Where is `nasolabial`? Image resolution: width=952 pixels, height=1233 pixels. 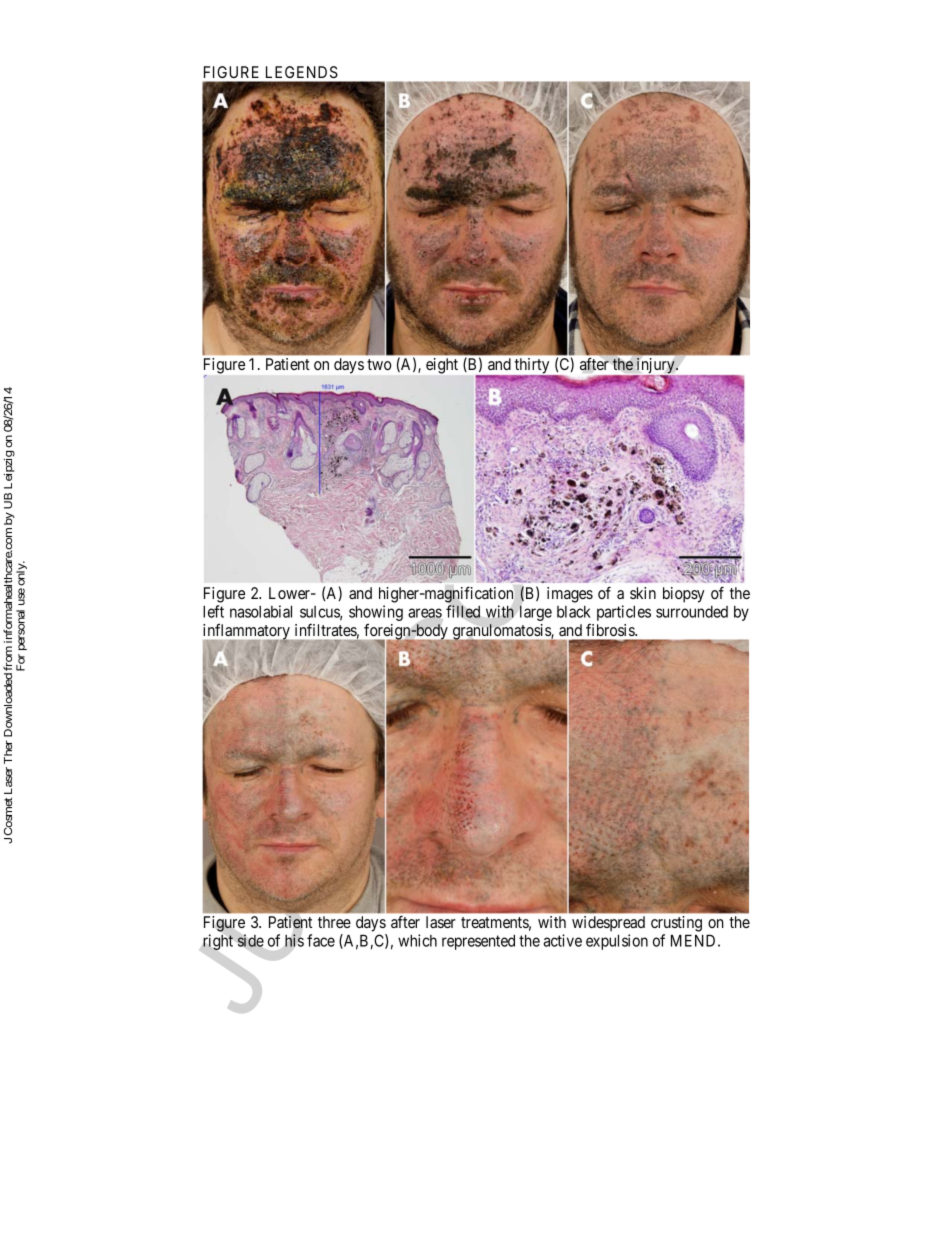 nasolabial is located at coordinates (261, 611).
